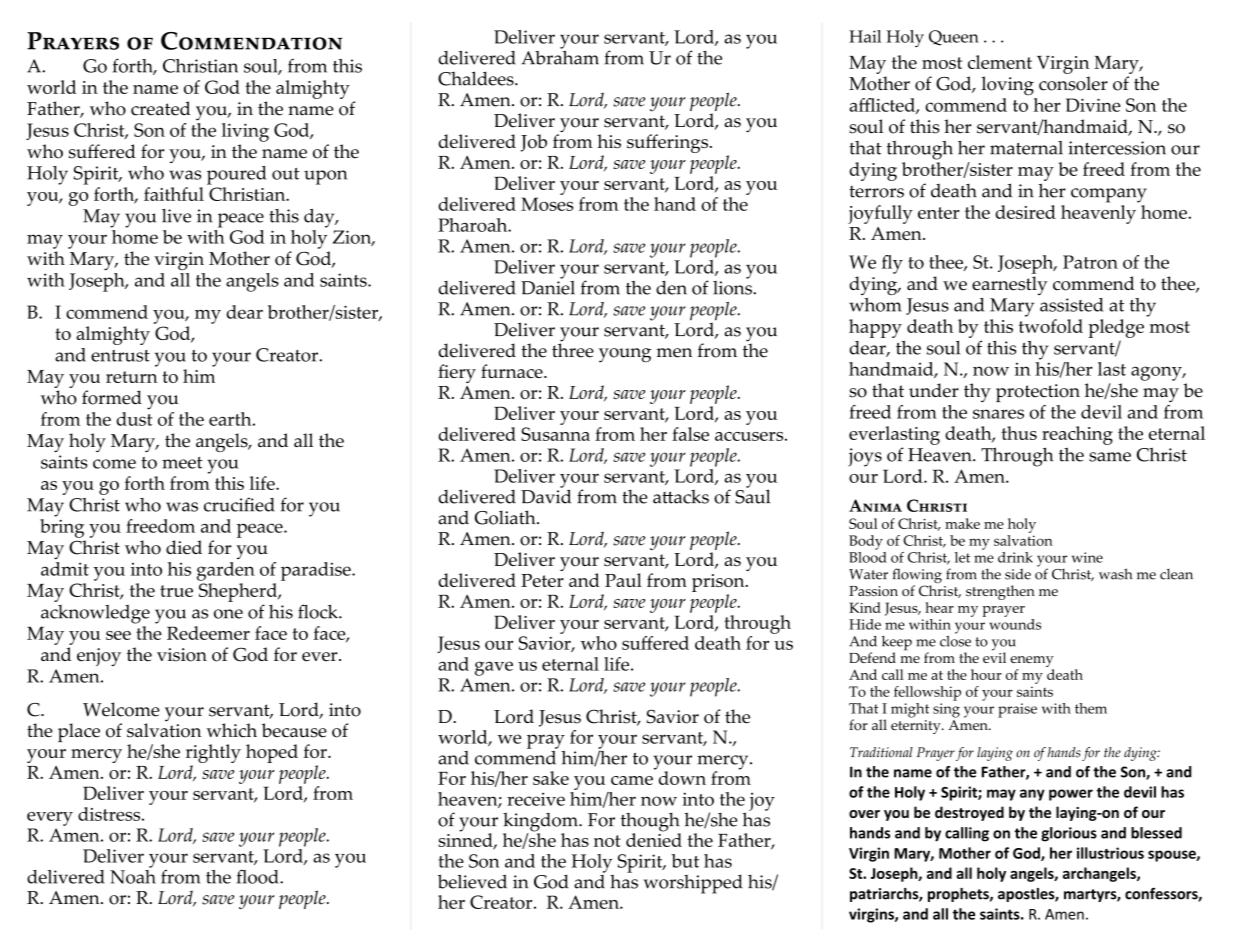 This page has width=1233, height=952. What do you see at coordinates (160, 108) in the page?
I see `created` at bounding box center [160, 108].
